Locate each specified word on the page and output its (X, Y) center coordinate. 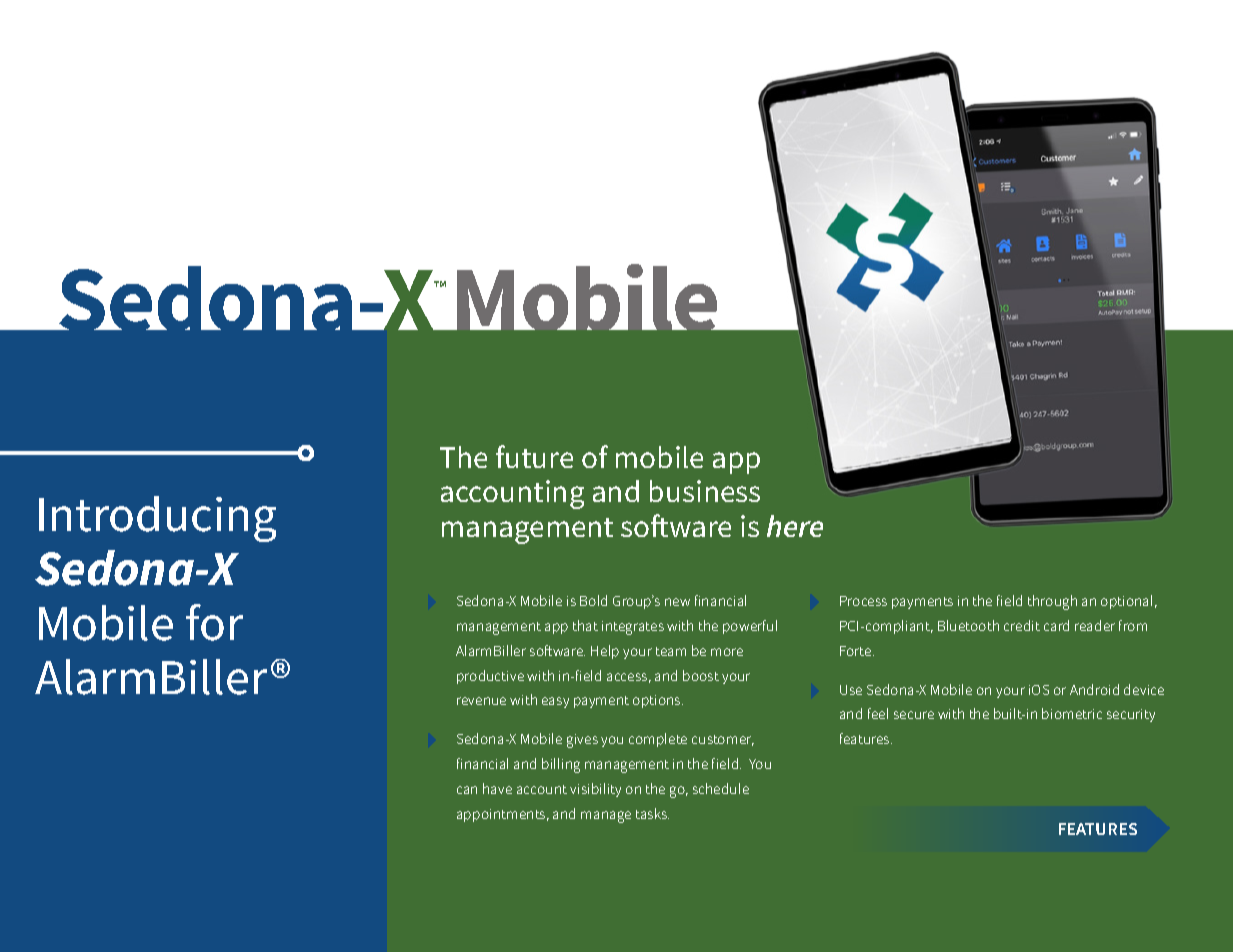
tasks (652, 813)
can (467, 790)
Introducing (157, 519)
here (795, 526)
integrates (633, 628)
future (534, 456)
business (705, 491)
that (585, 625)
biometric (1072, 713)
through (1052, 602)
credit (1022, 625)
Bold (593, 600)
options (658, 701)
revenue (481, 701)
